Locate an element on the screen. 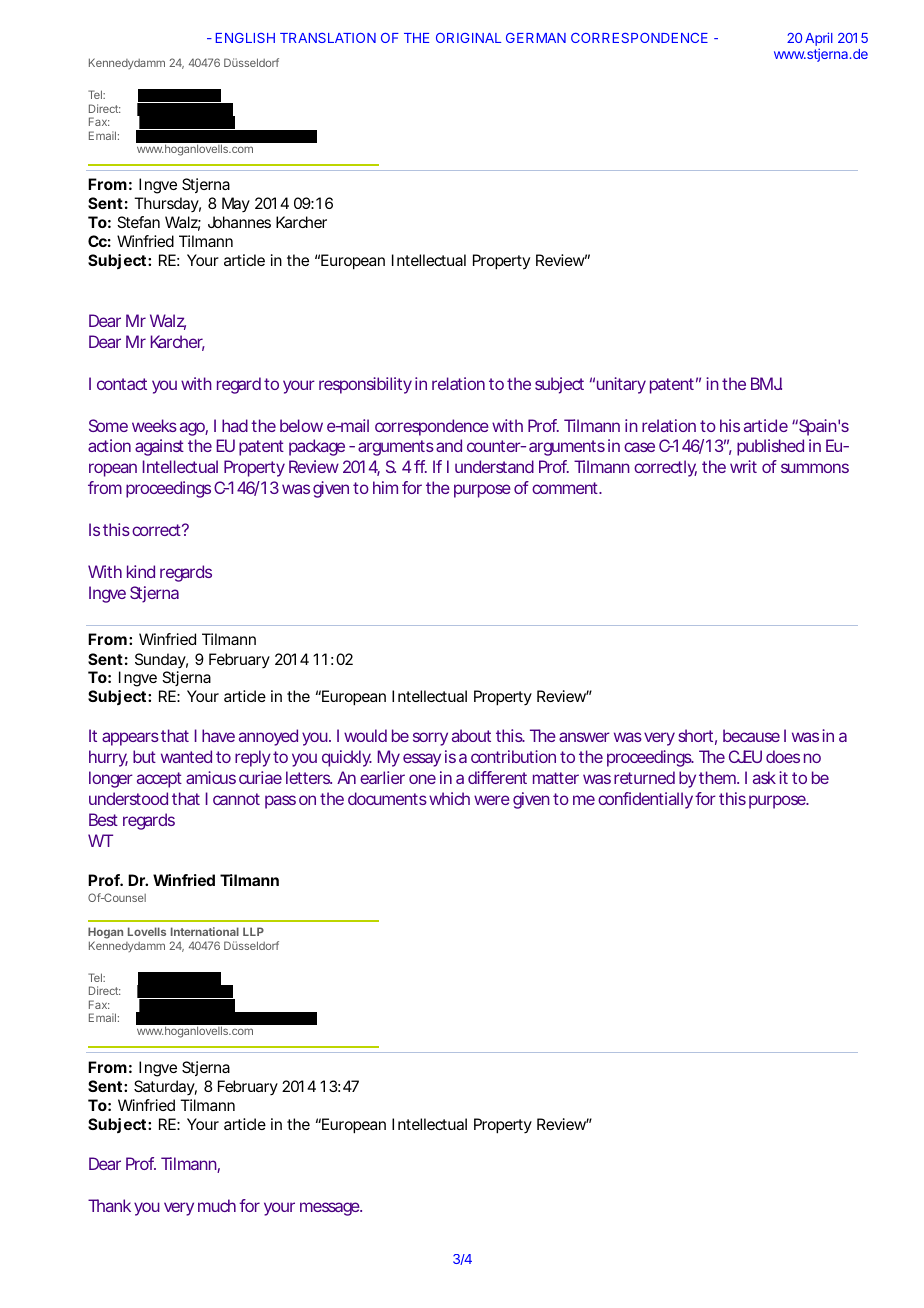 The height and width of the screenshot is (1308, 924). writ is located at coordinates (743, 466).
